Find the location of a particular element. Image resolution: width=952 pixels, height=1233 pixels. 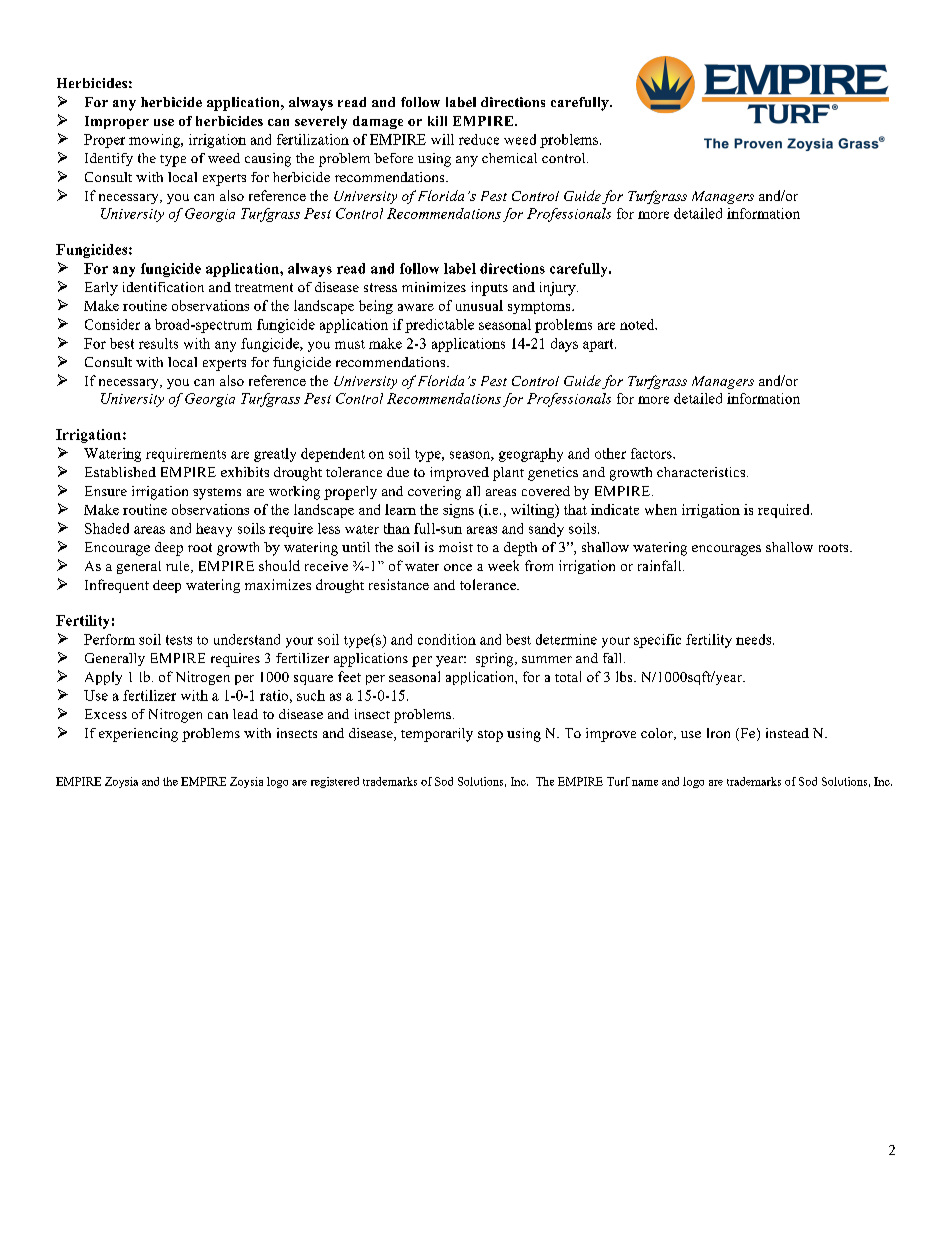

needs is located at coordinates (755, 639).
